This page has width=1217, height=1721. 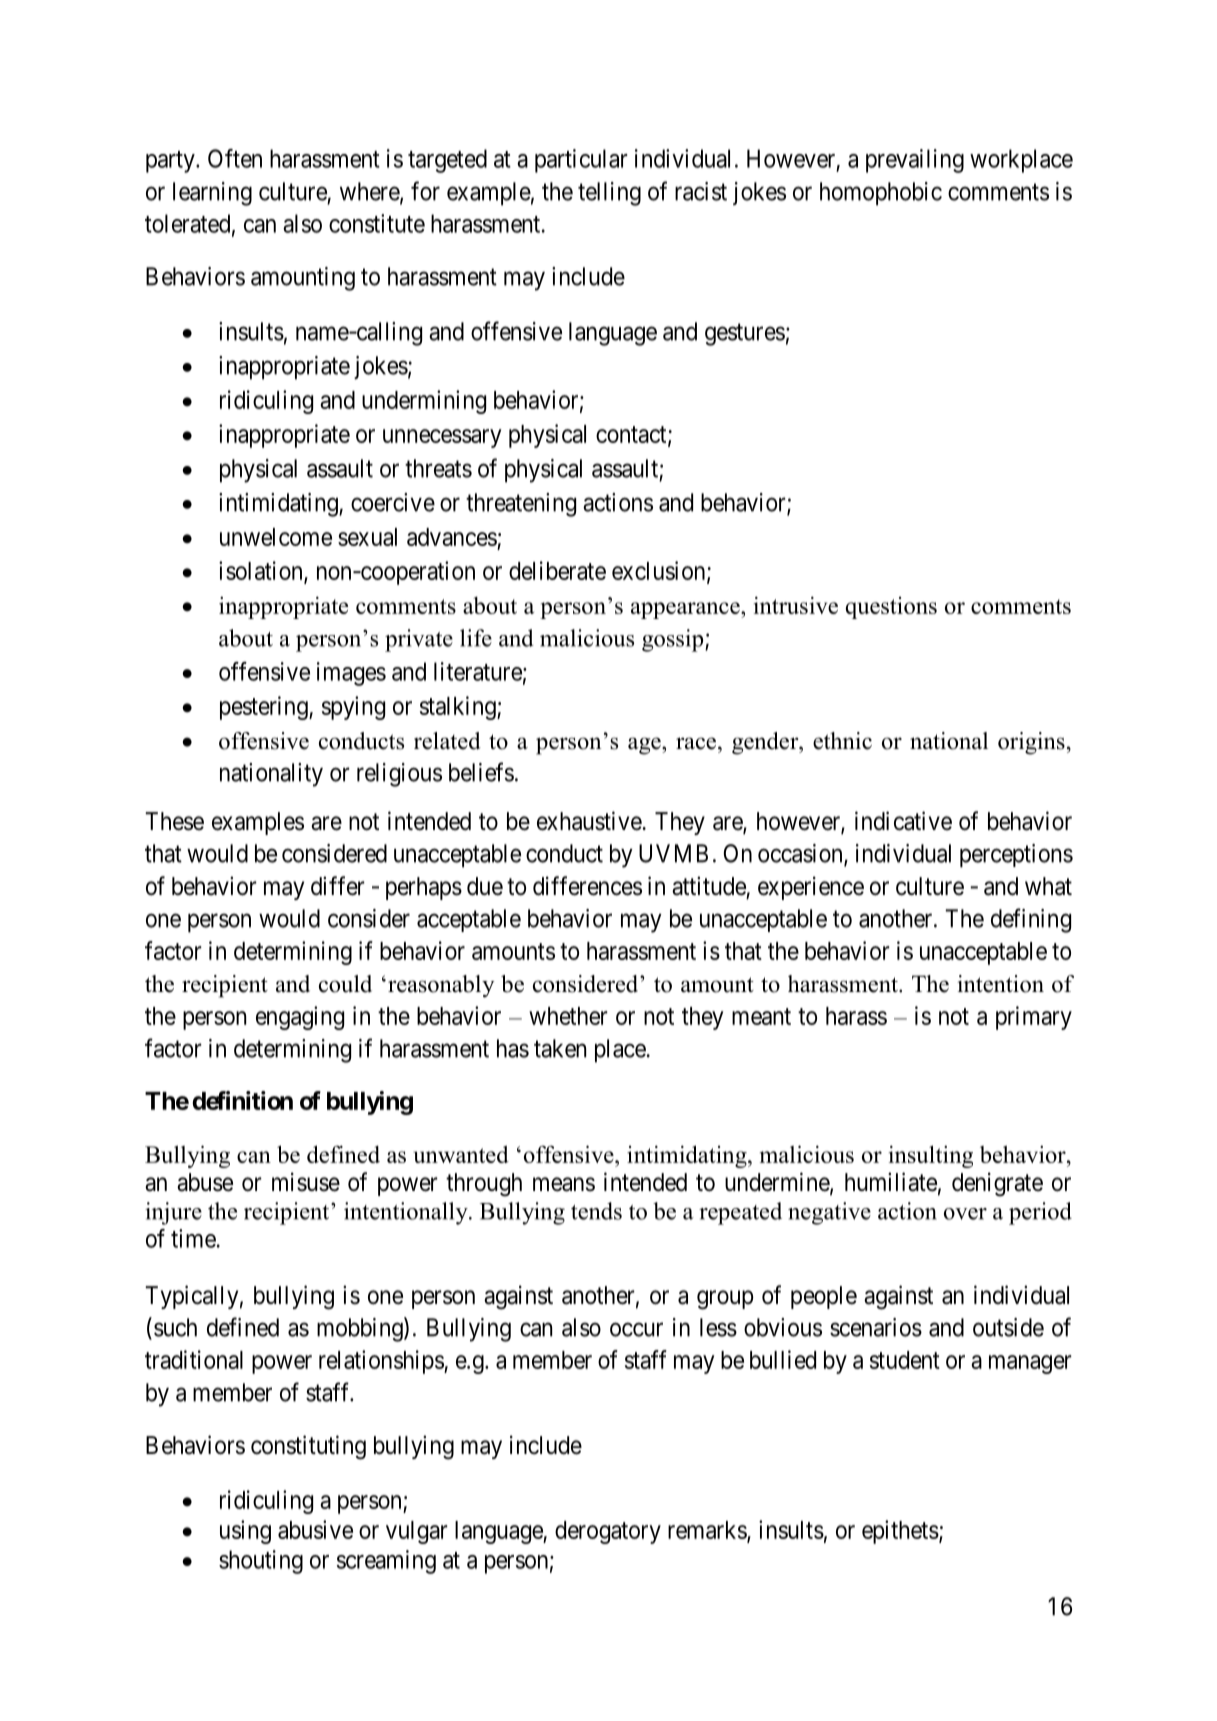 What do you see at coordinates (596, 1211) in the page?
I see `tends` at bounding box center [596, 1211].
